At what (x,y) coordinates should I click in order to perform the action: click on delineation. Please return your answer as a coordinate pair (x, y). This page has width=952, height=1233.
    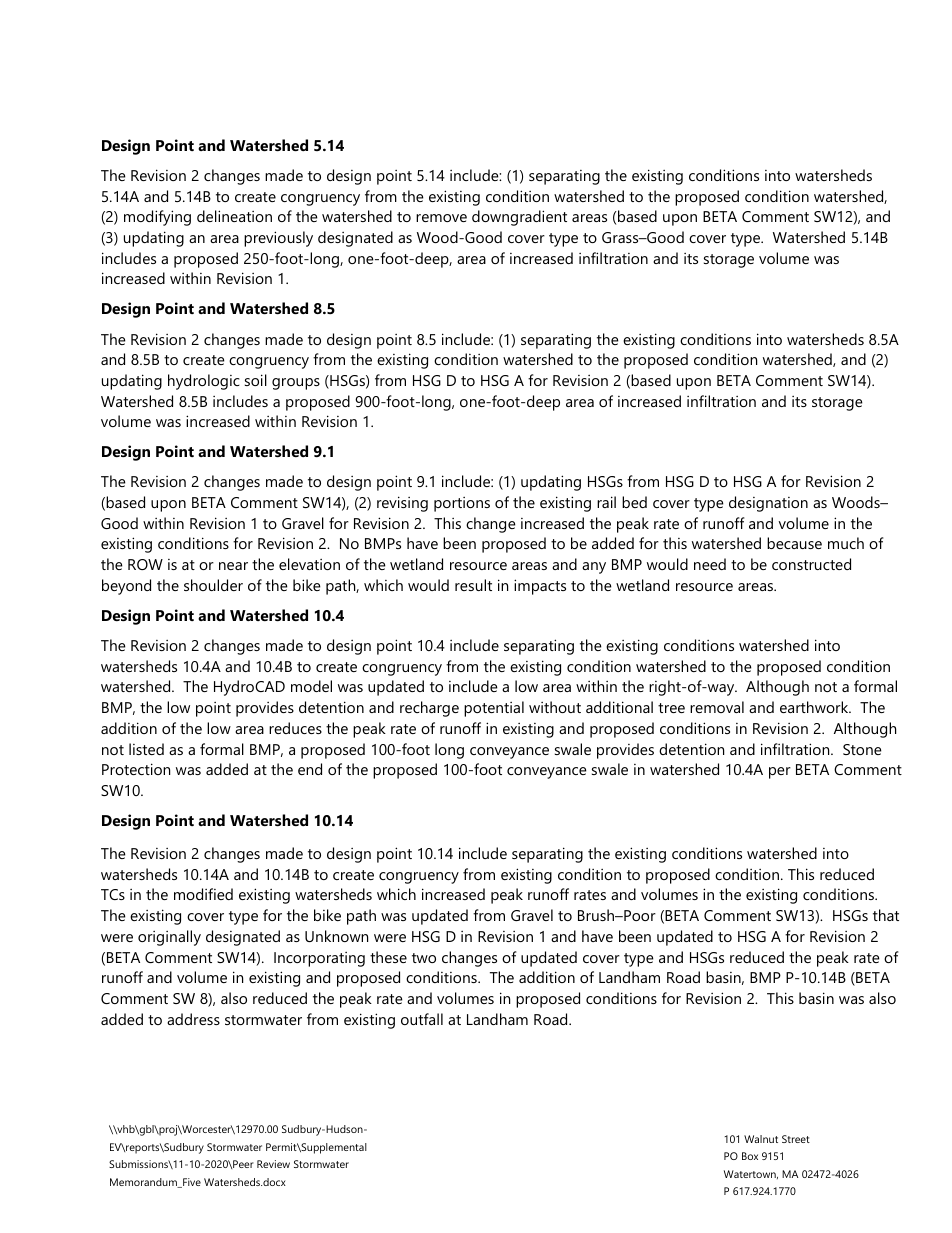
    Looking at the image, I should click on (234, 216).
